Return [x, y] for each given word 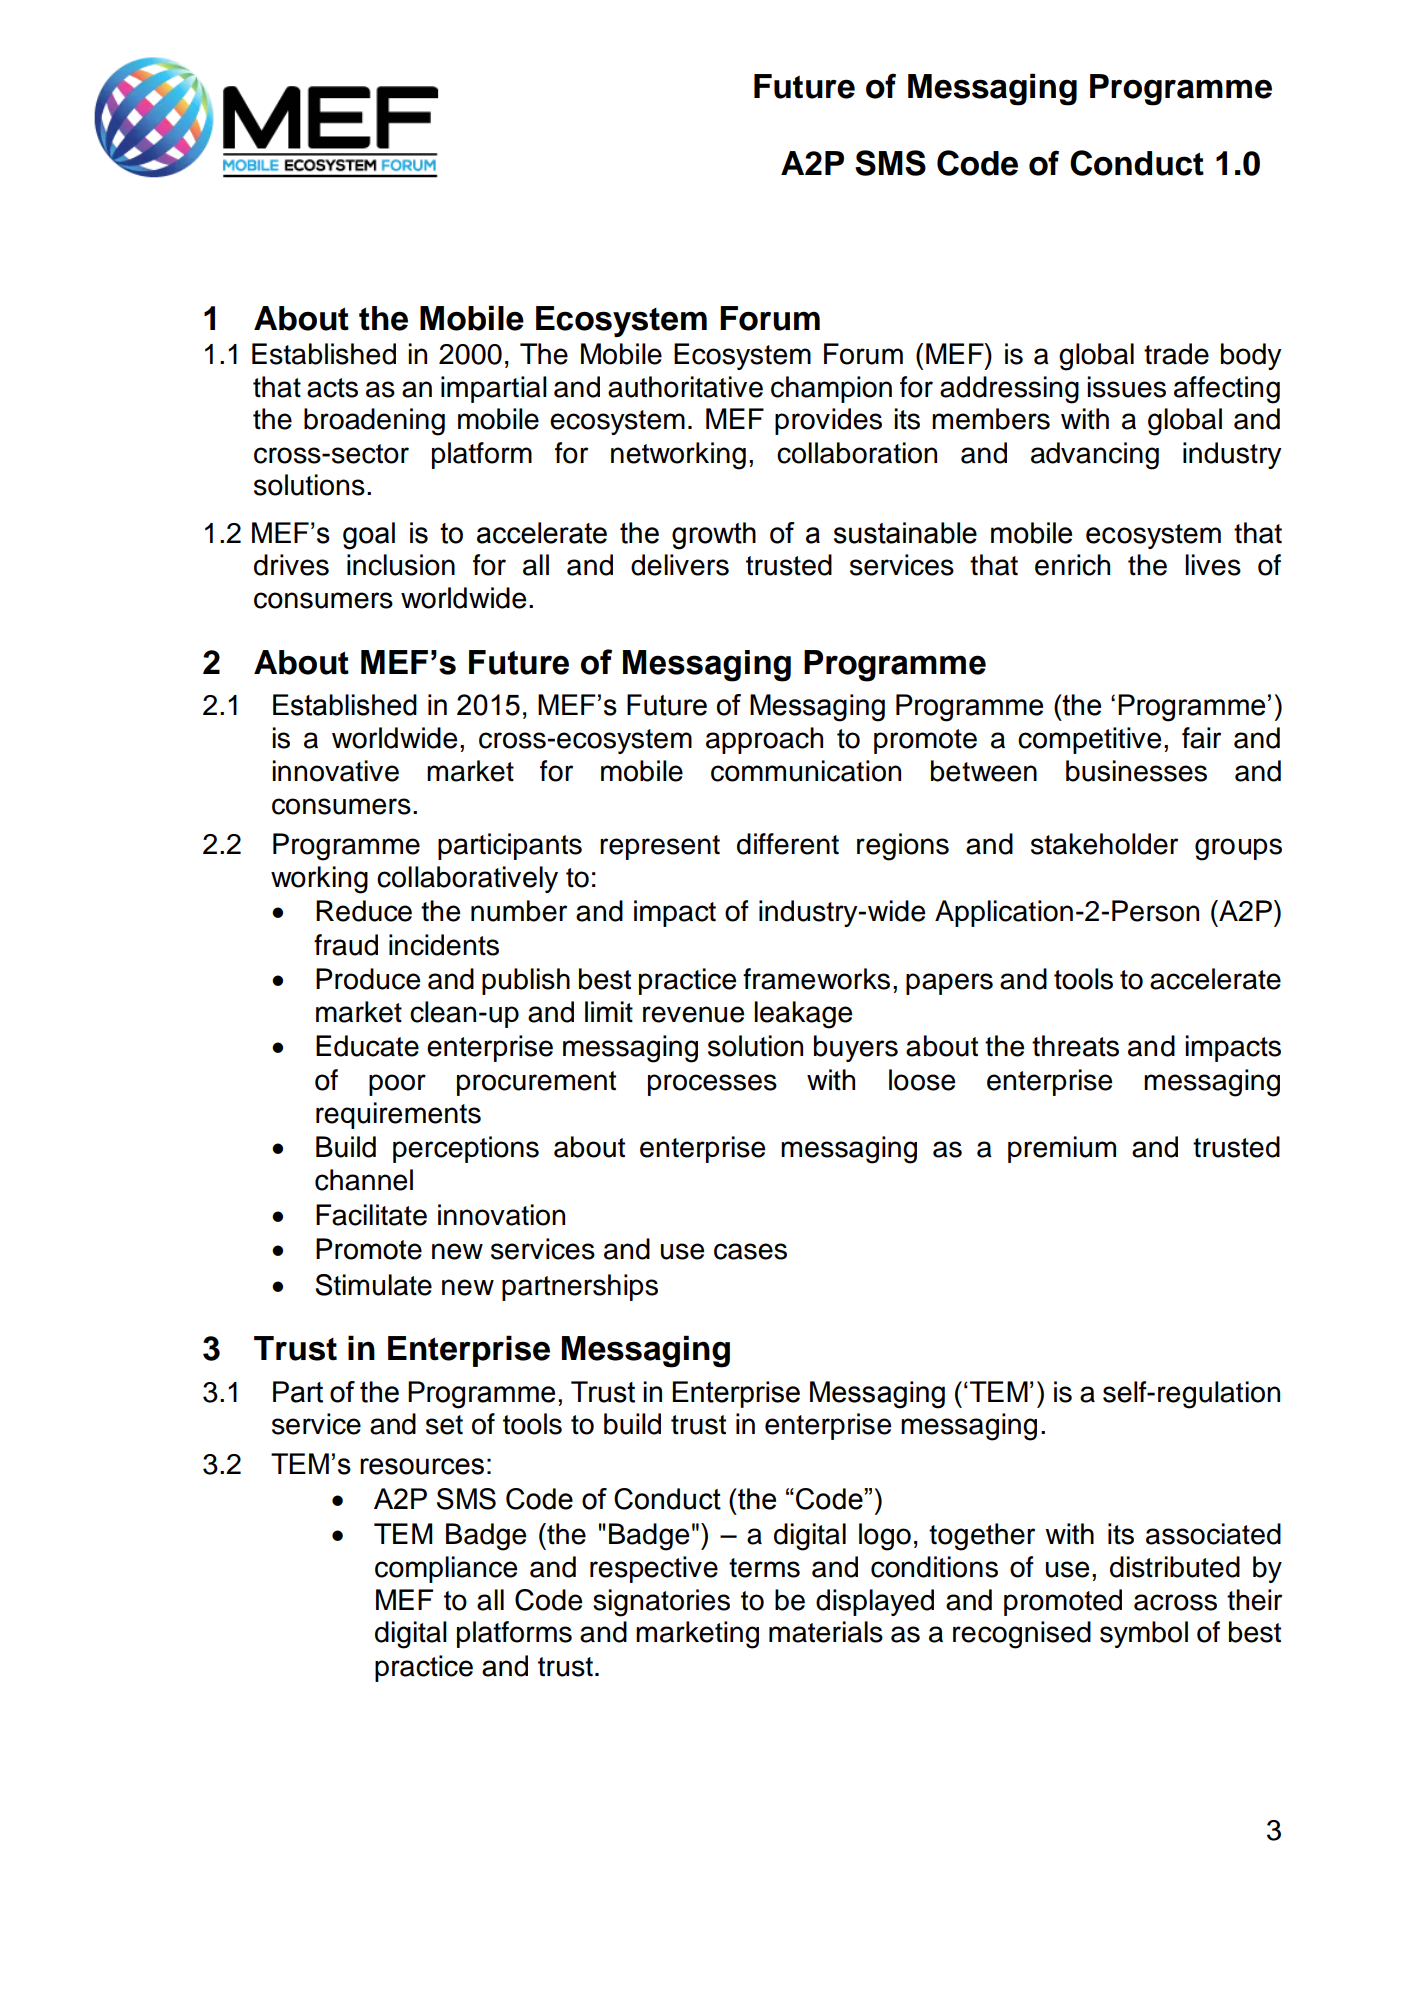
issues [1126, 387]
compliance [446, 1569]
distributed [1175, 1567]
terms [764, 1568]
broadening [374, 422]
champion [831, 389]
